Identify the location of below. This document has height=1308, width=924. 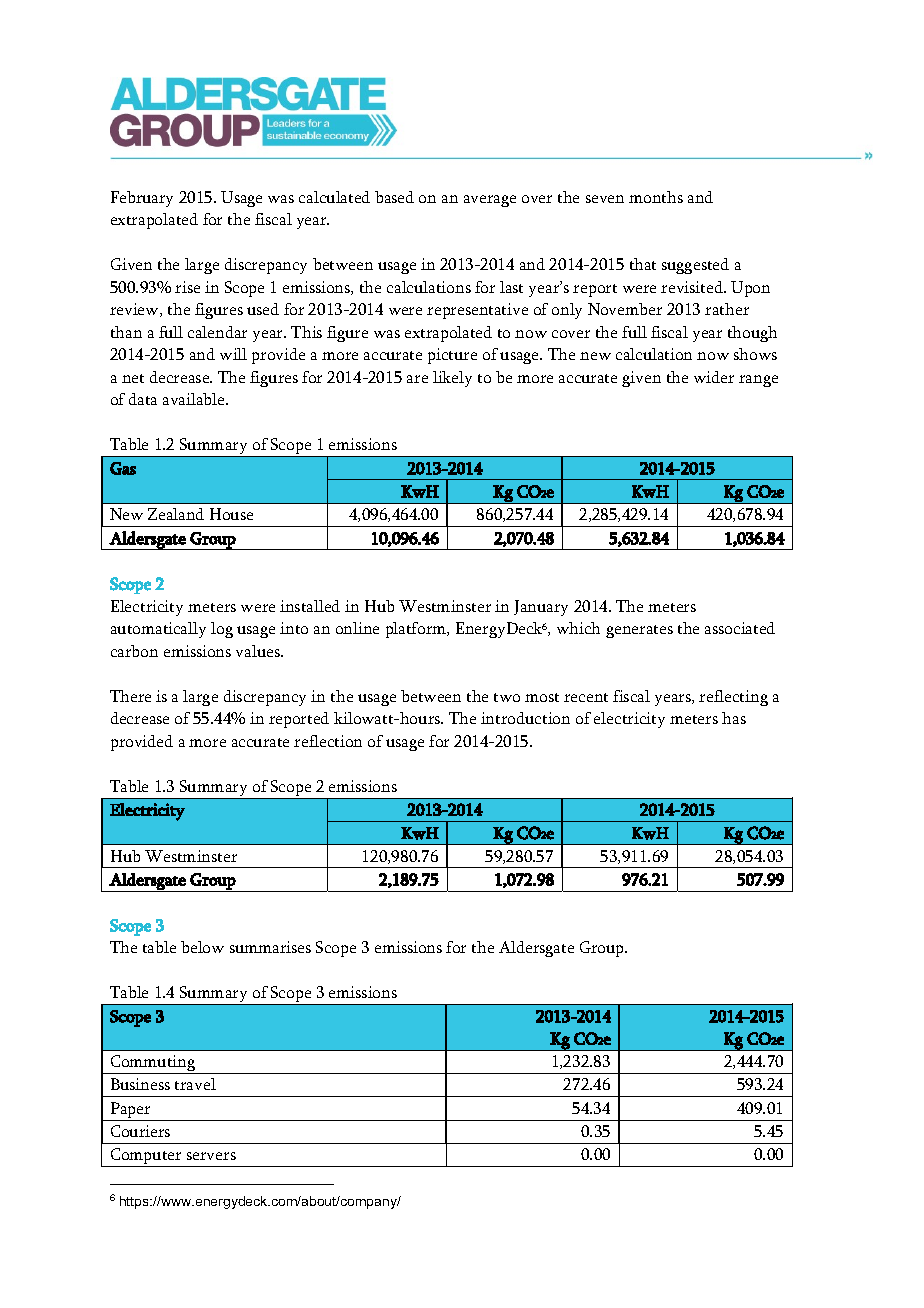
(202, 947).
